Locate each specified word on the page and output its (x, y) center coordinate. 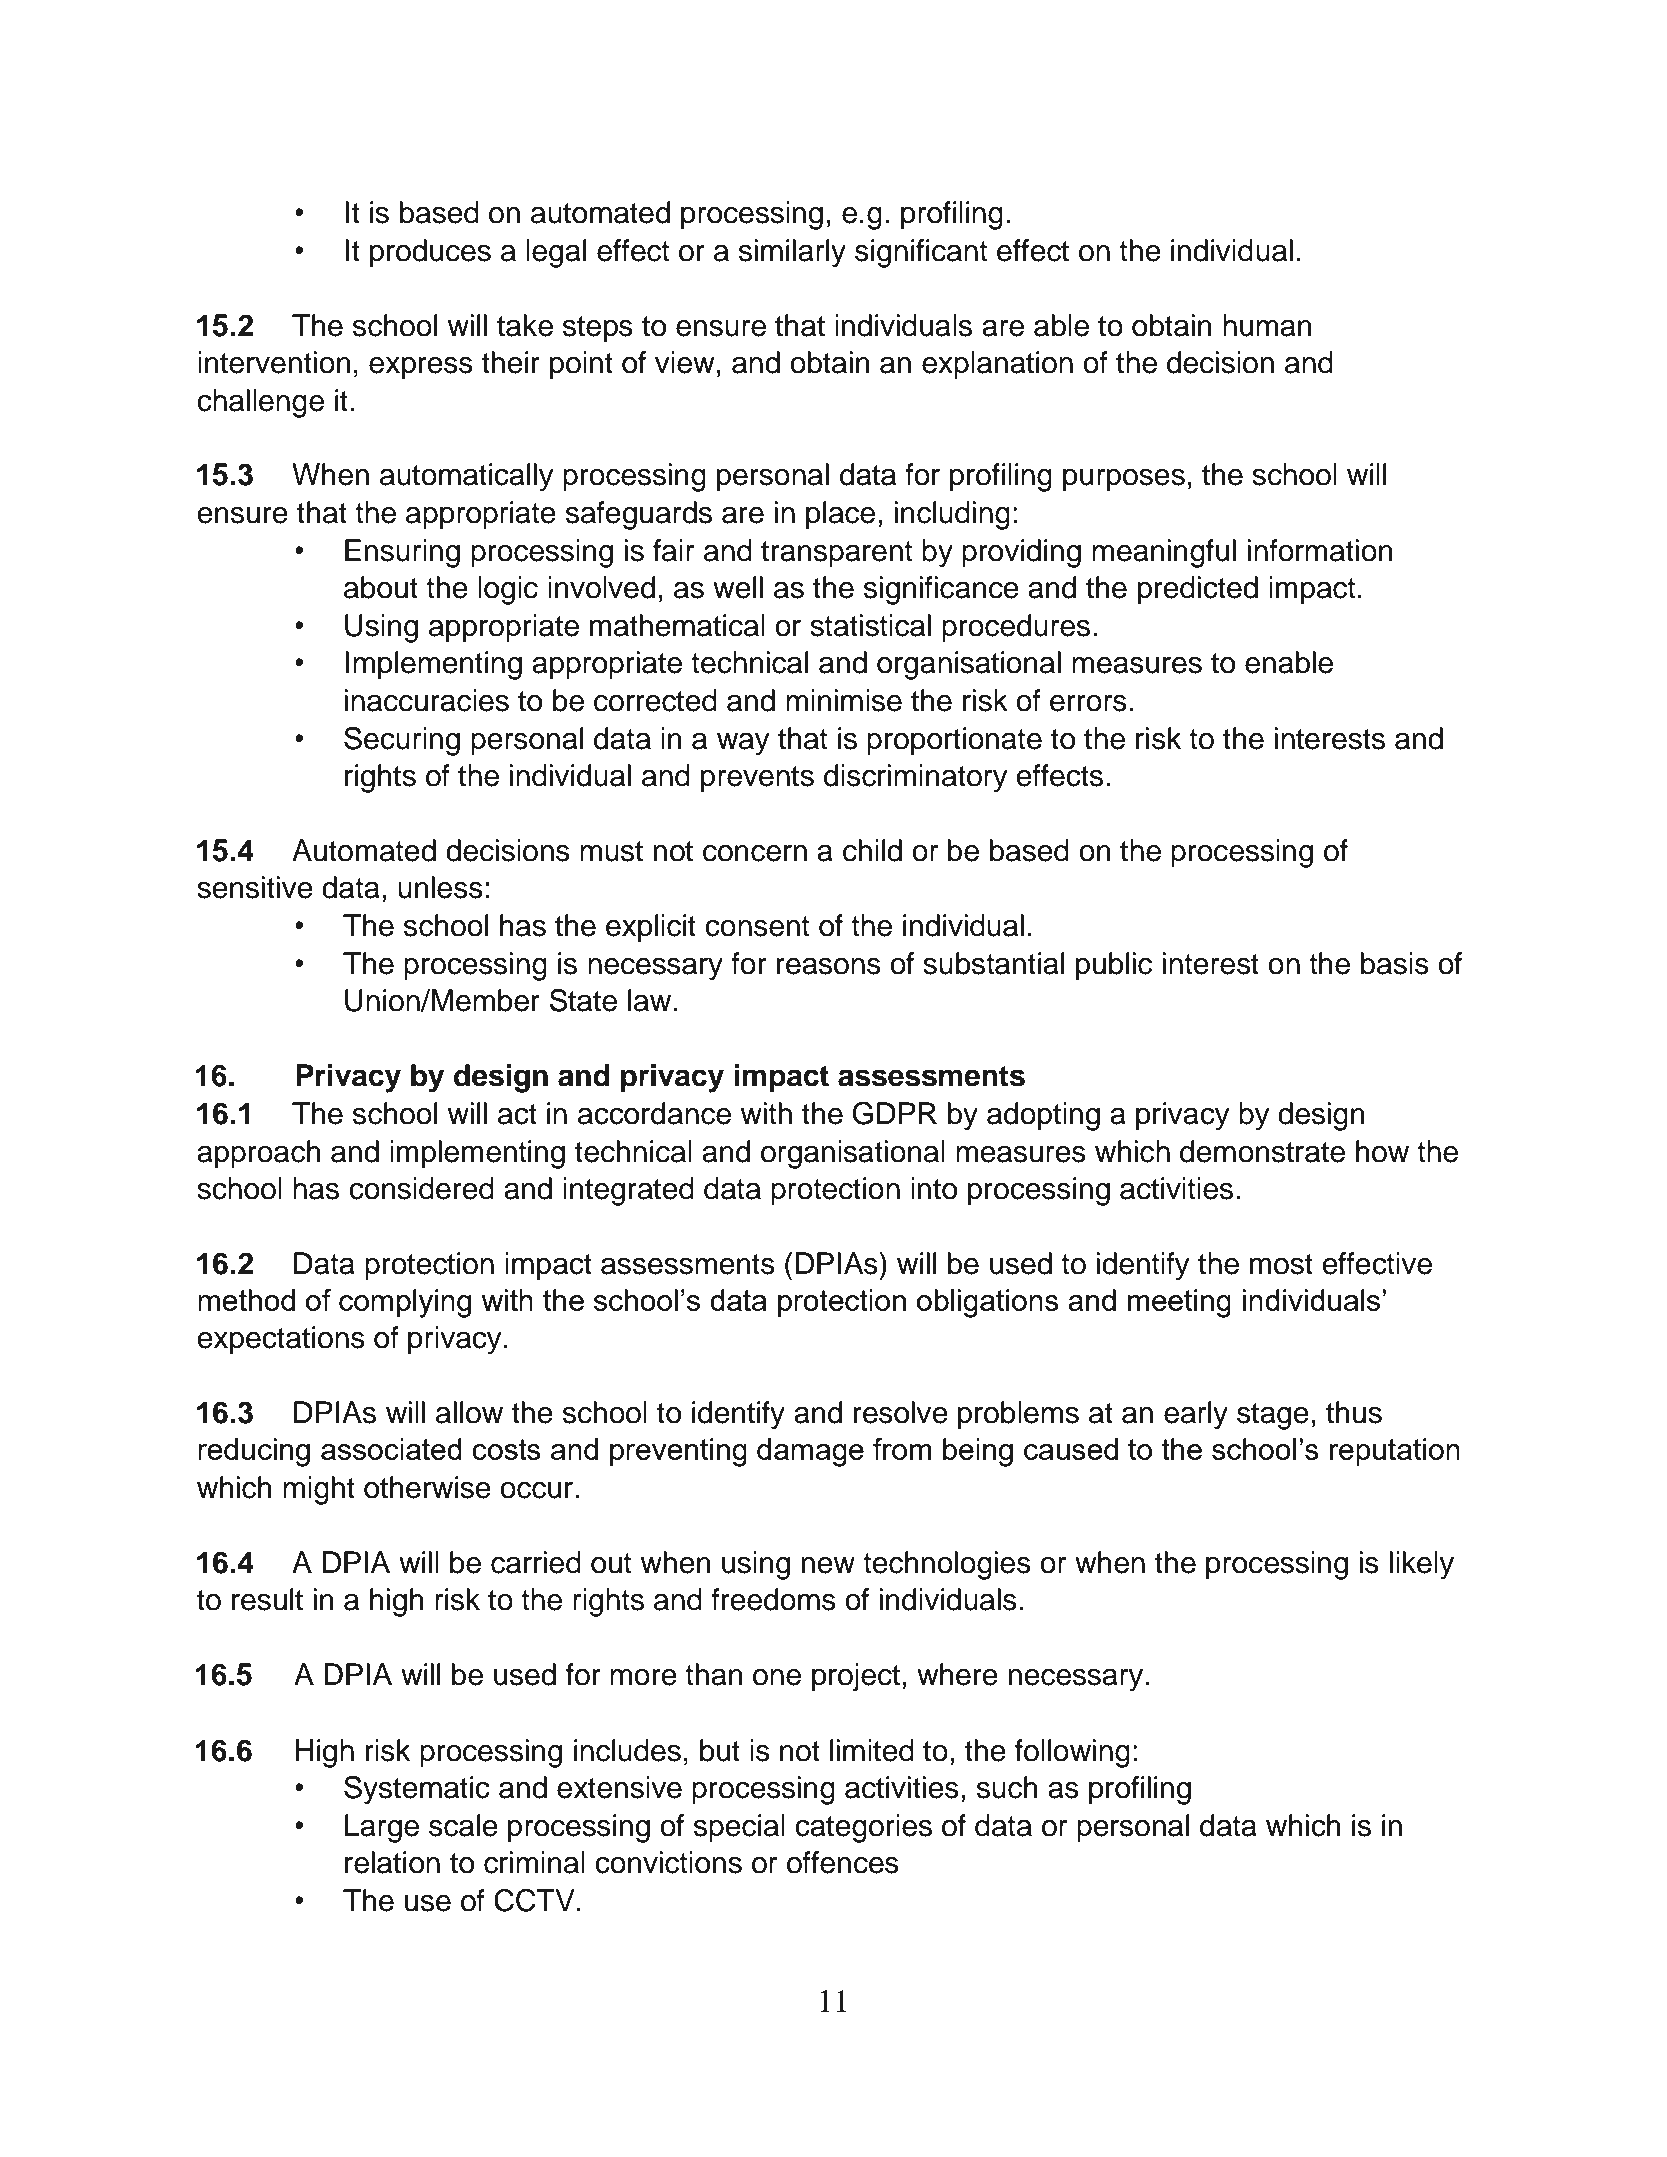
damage (810, 1452)
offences (843, 1862)
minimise (844, 700)
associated (391, 1449)
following (1072, 1753)
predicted (1198, 590)
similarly (792, 253)
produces (430, 253)
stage (1273, 1416)
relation (392, 1862)
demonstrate (1262, 1151)
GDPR (894, 1113)
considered (421, 1188)
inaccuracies (427, 700)
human (1267, 325)
